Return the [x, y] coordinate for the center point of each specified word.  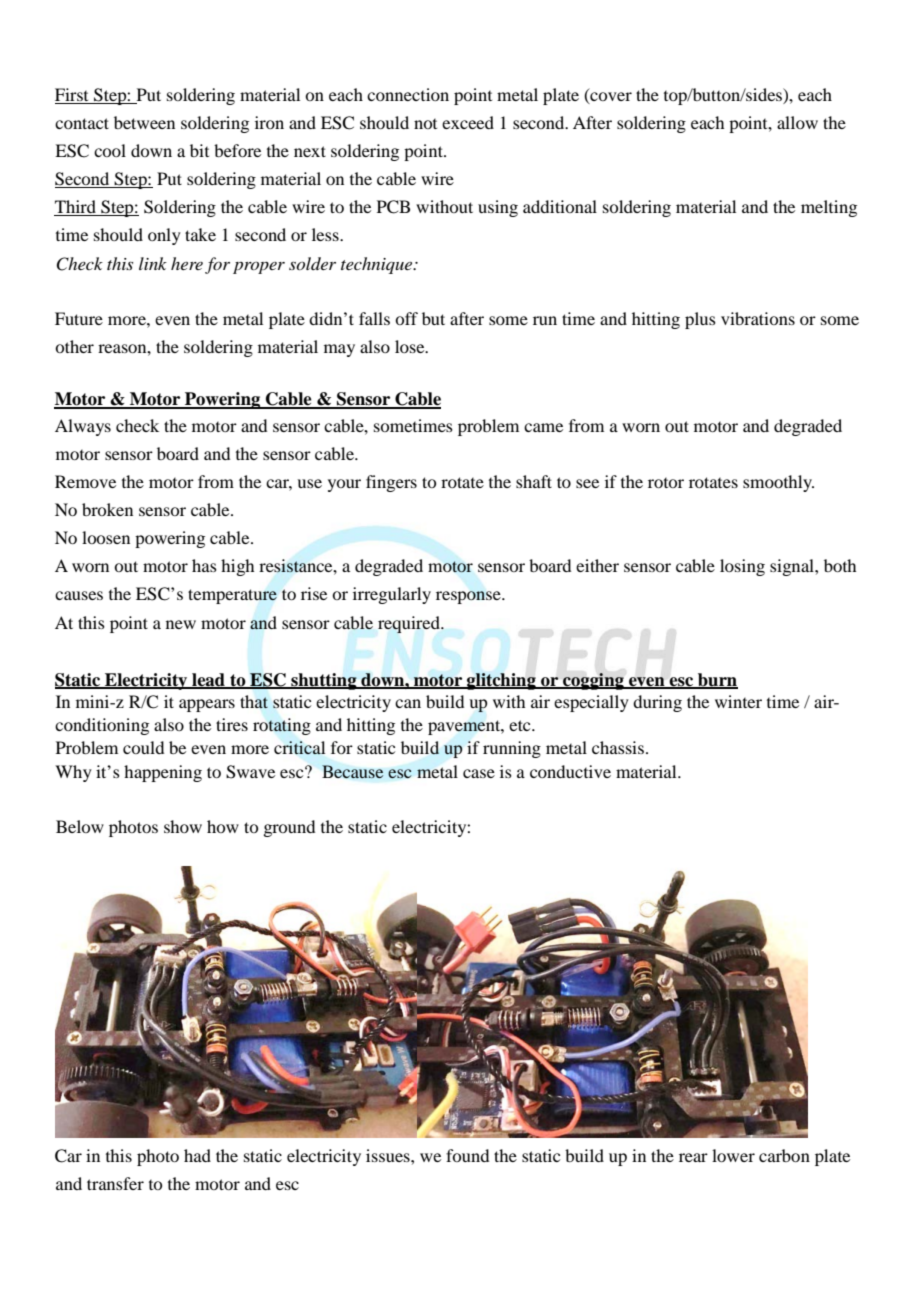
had [197, 1155]
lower [733, 1155]
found [467, 1155]
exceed [468, 122]
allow [797, 122]
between [144, 122]
